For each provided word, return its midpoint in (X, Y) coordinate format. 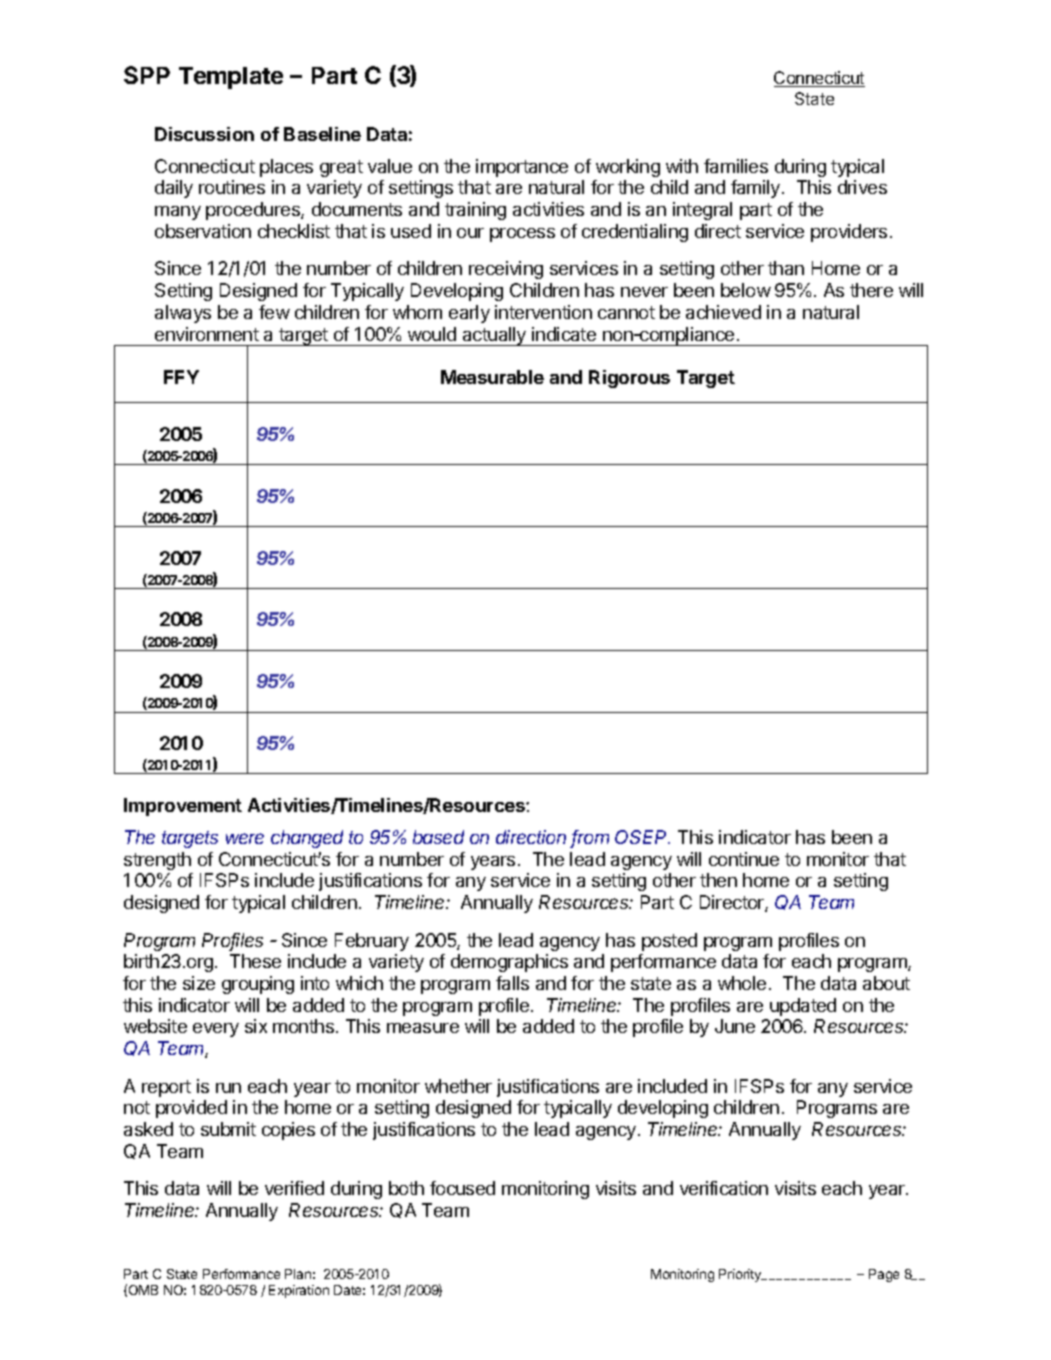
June (735, 1026)
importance (522, 168)
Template (231, 78)
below (746, 290)
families (736, 166)
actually (495, 336)
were (245, 838)
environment (207, 334)
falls (512, 983)
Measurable (492, 377)
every (216, 1030)
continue (744, 859)
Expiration (299, 1291)
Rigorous (629, 379)
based (438, 837)
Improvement (183, 807)
